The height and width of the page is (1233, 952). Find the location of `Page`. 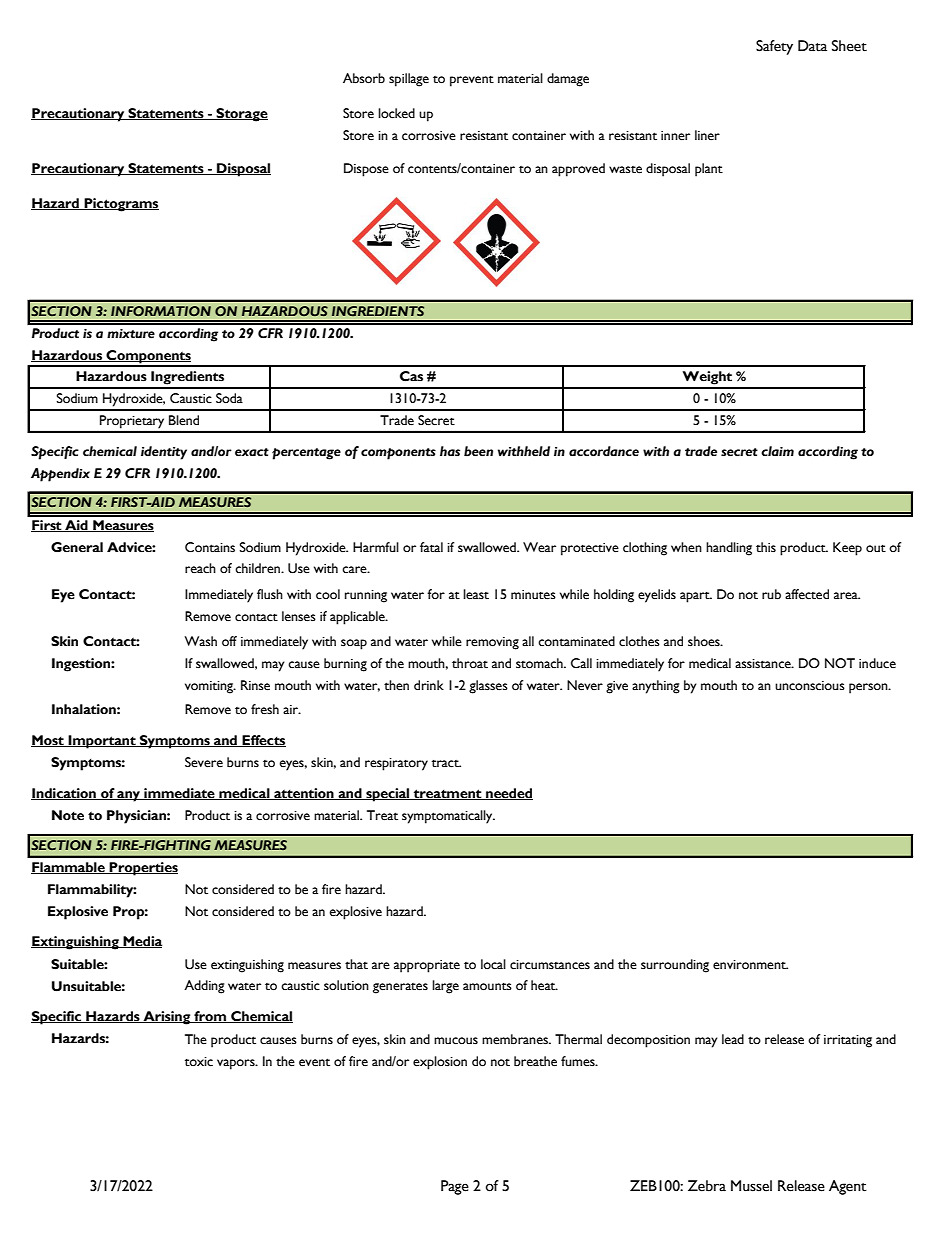

Page is located at coordinates (455, 1187).
